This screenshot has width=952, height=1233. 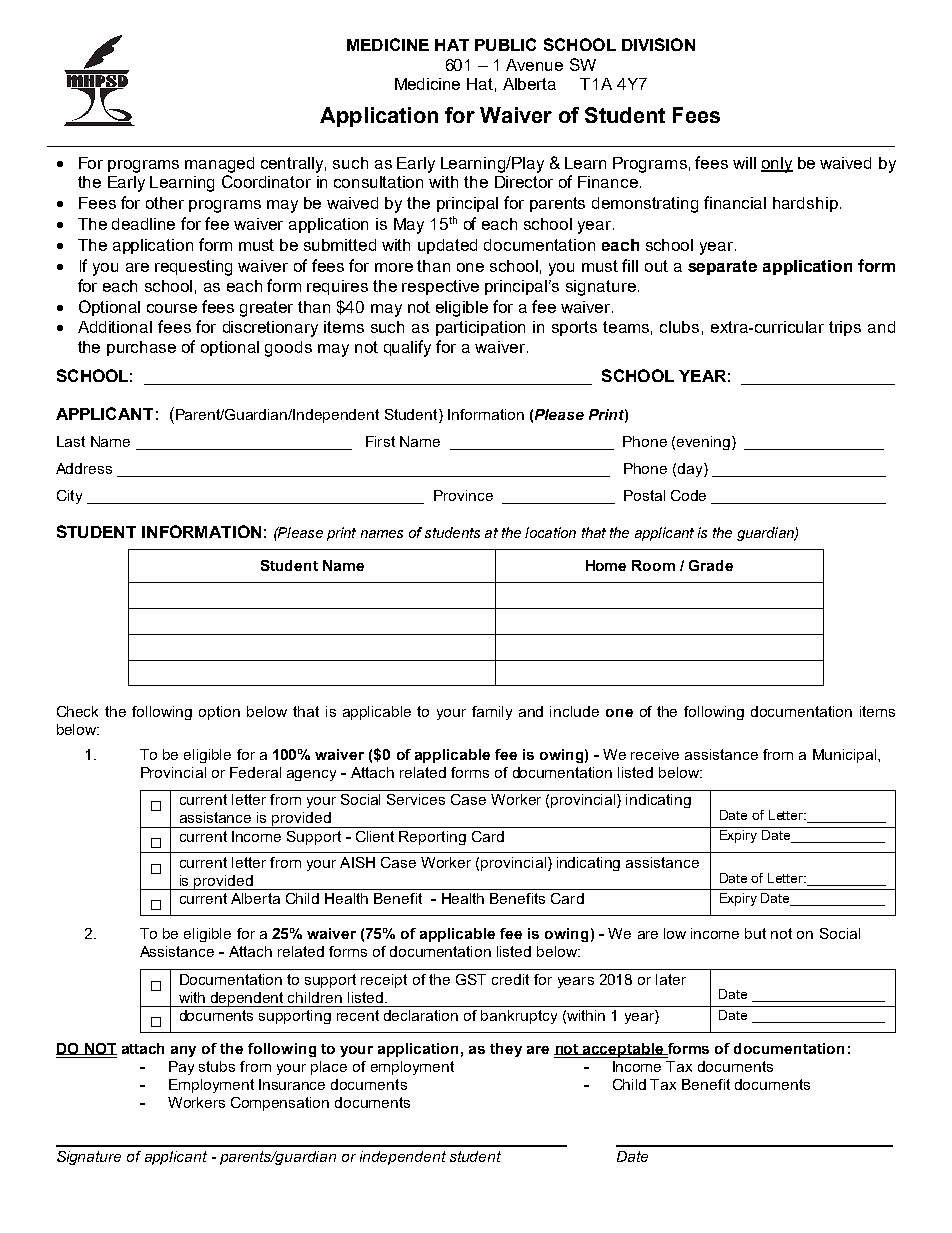 I want to click on acceptable, so click(x=623, y=1050).
